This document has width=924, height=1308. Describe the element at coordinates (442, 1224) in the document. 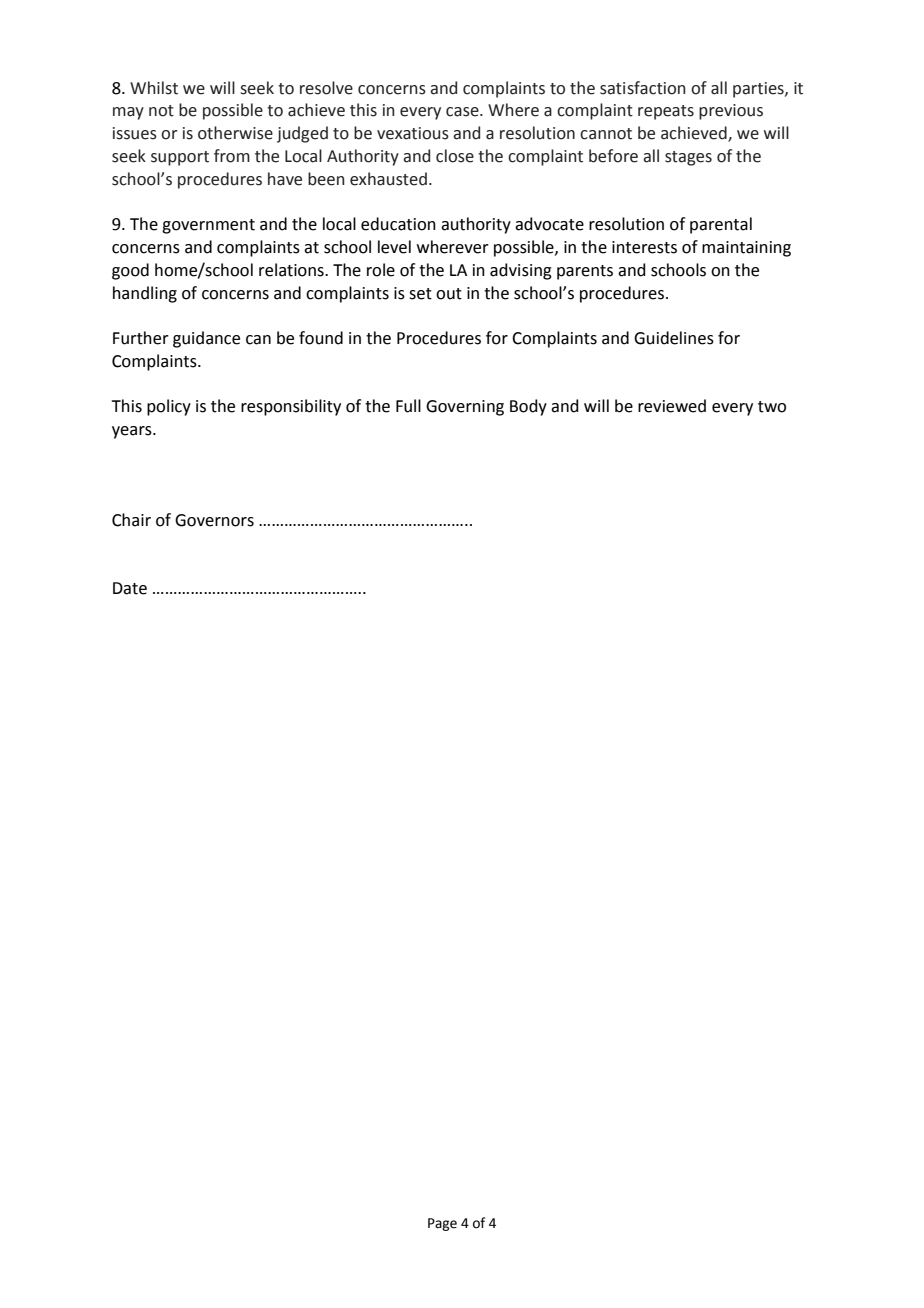

I see `Page` at that location.
